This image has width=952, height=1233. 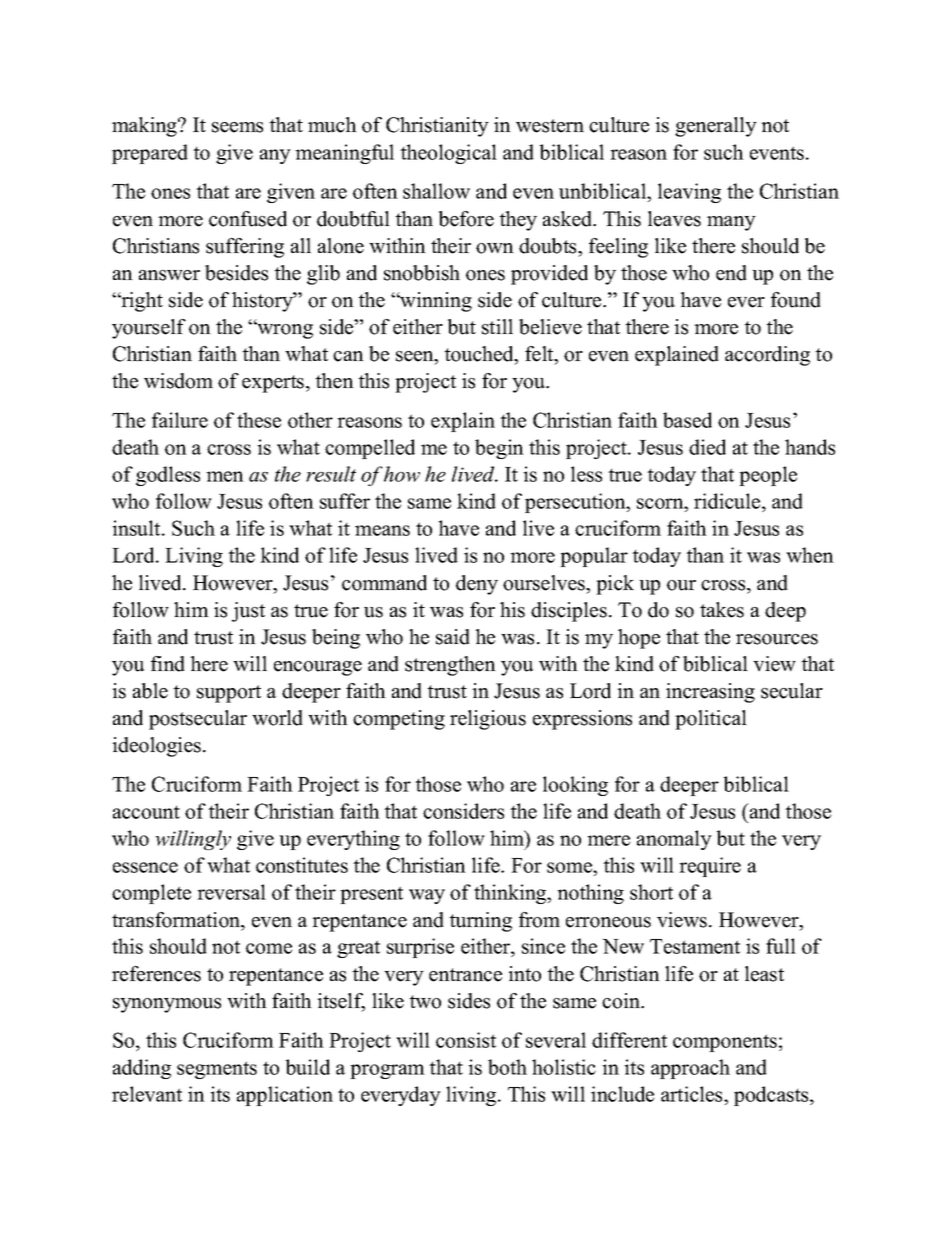 I want to click on generally, so click(x=716, y=127).
